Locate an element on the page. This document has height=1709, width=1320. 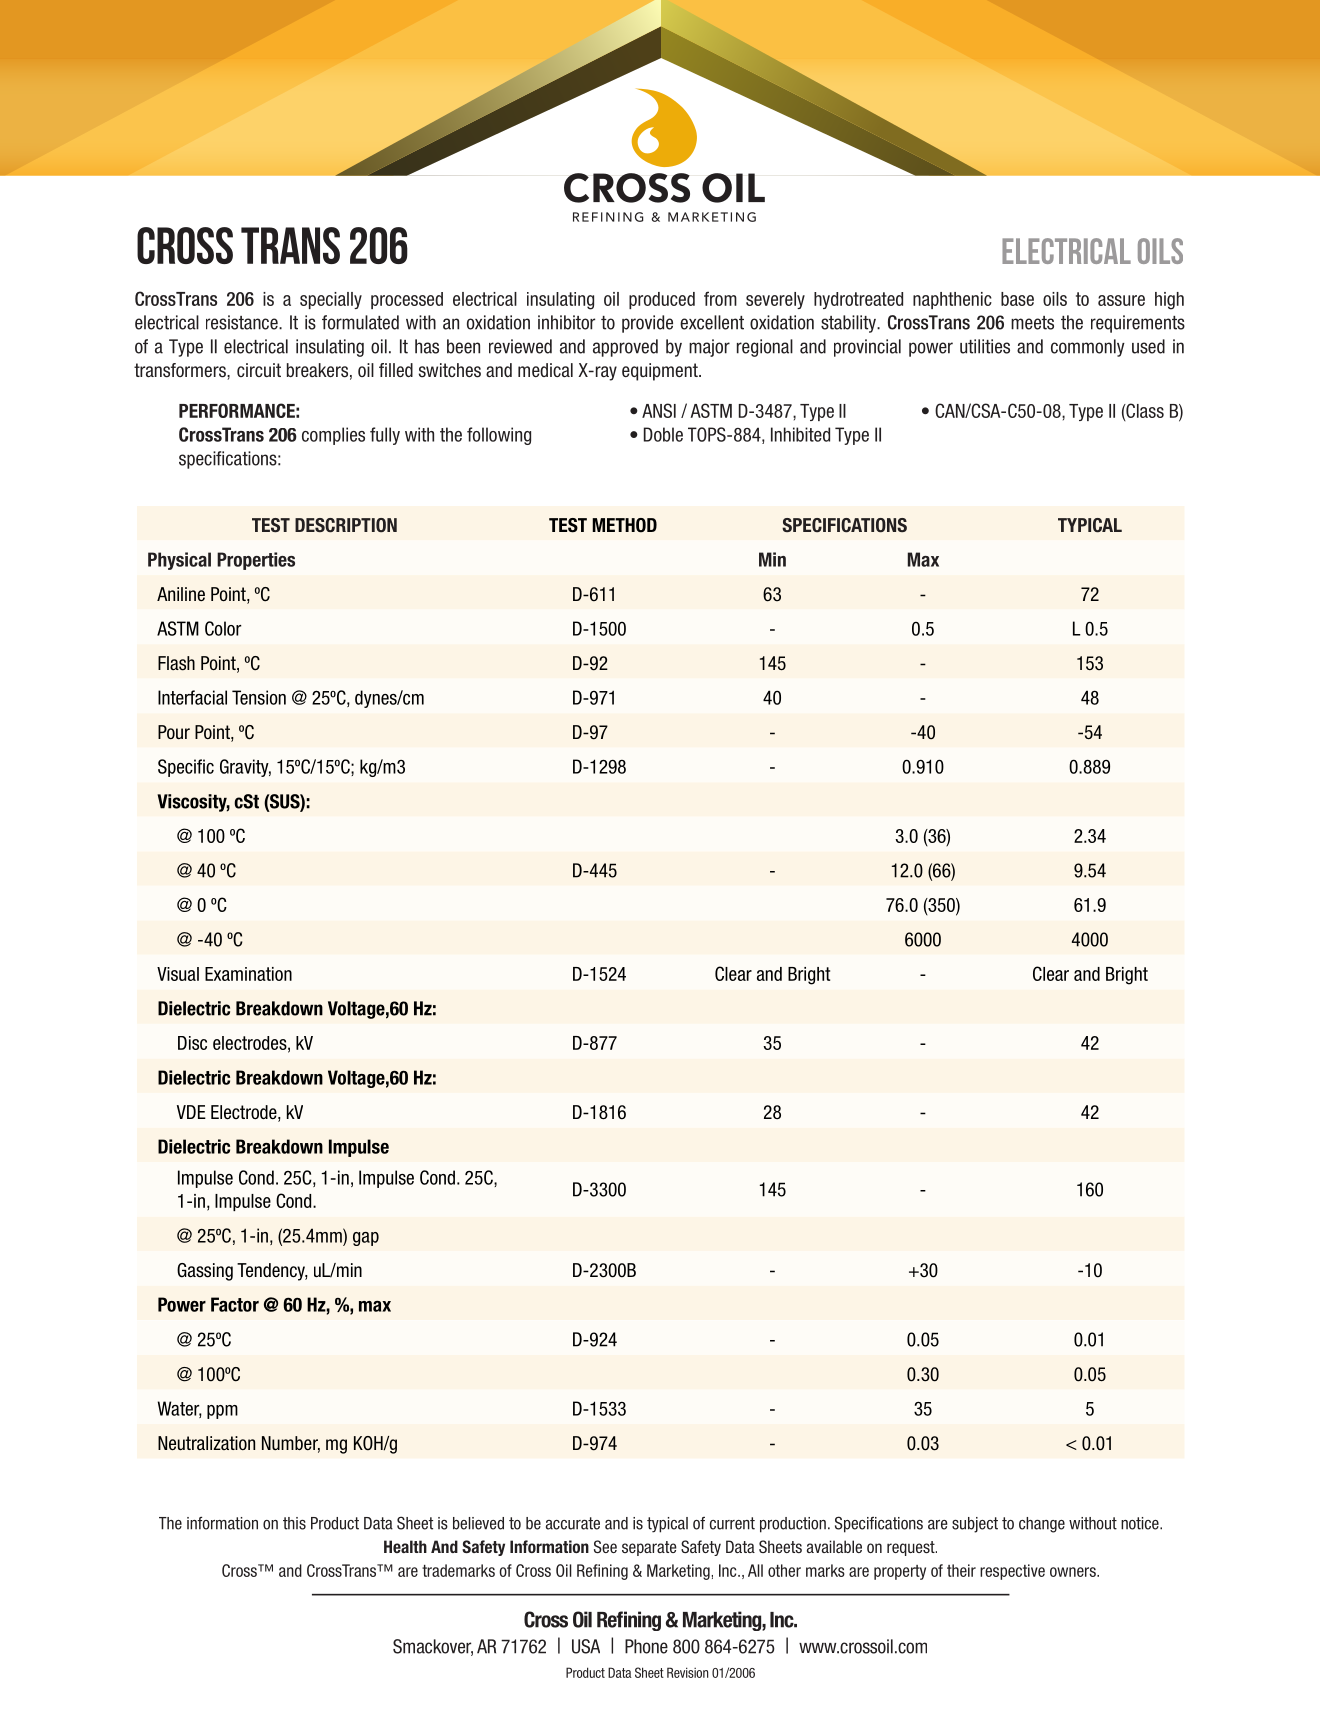
this is located at coordinates (294, 1523).
